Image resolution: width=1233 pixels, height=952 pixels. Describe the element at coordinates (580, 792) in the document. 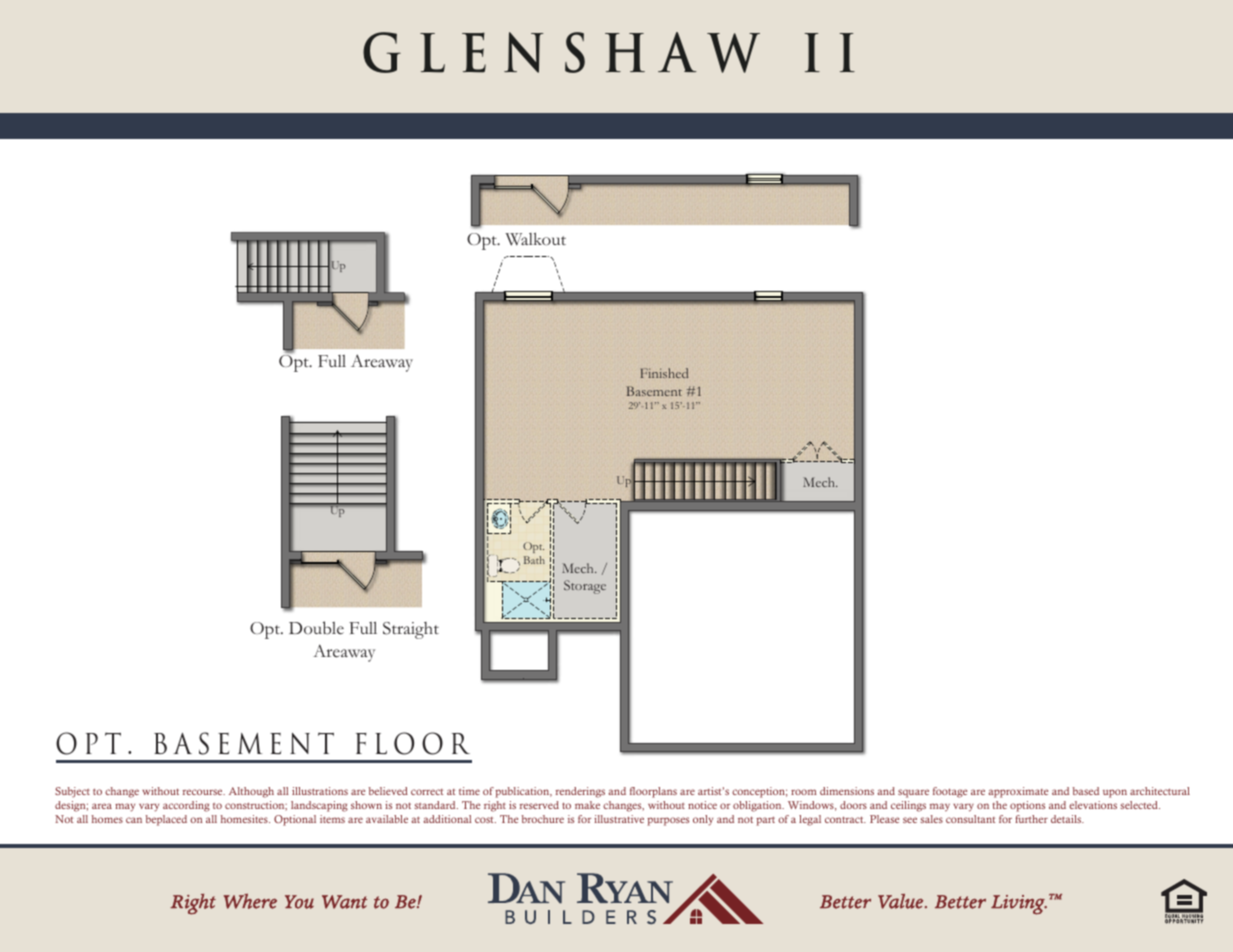

I see `renderings` at that location.
